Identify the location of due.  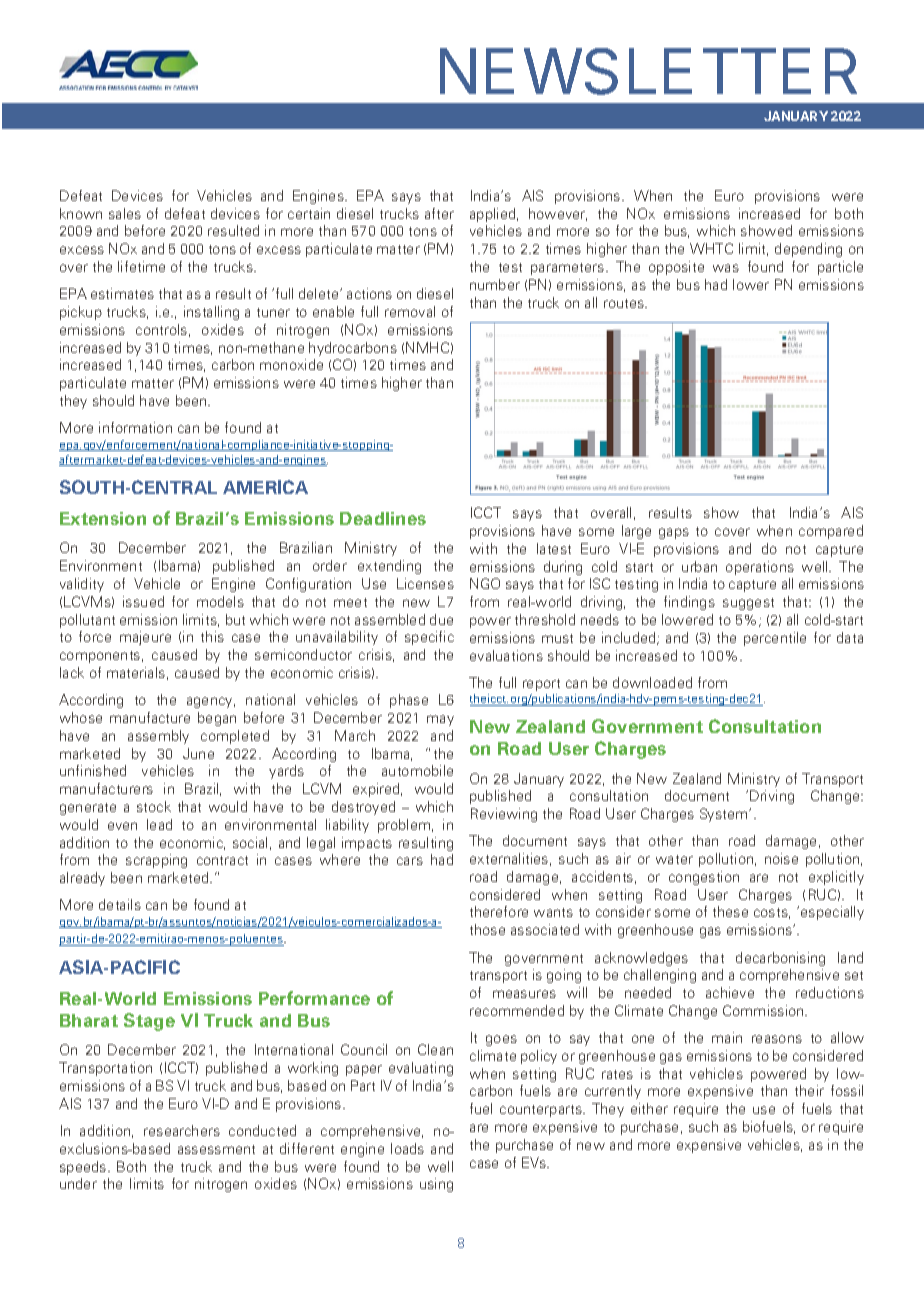
(441, 619).
